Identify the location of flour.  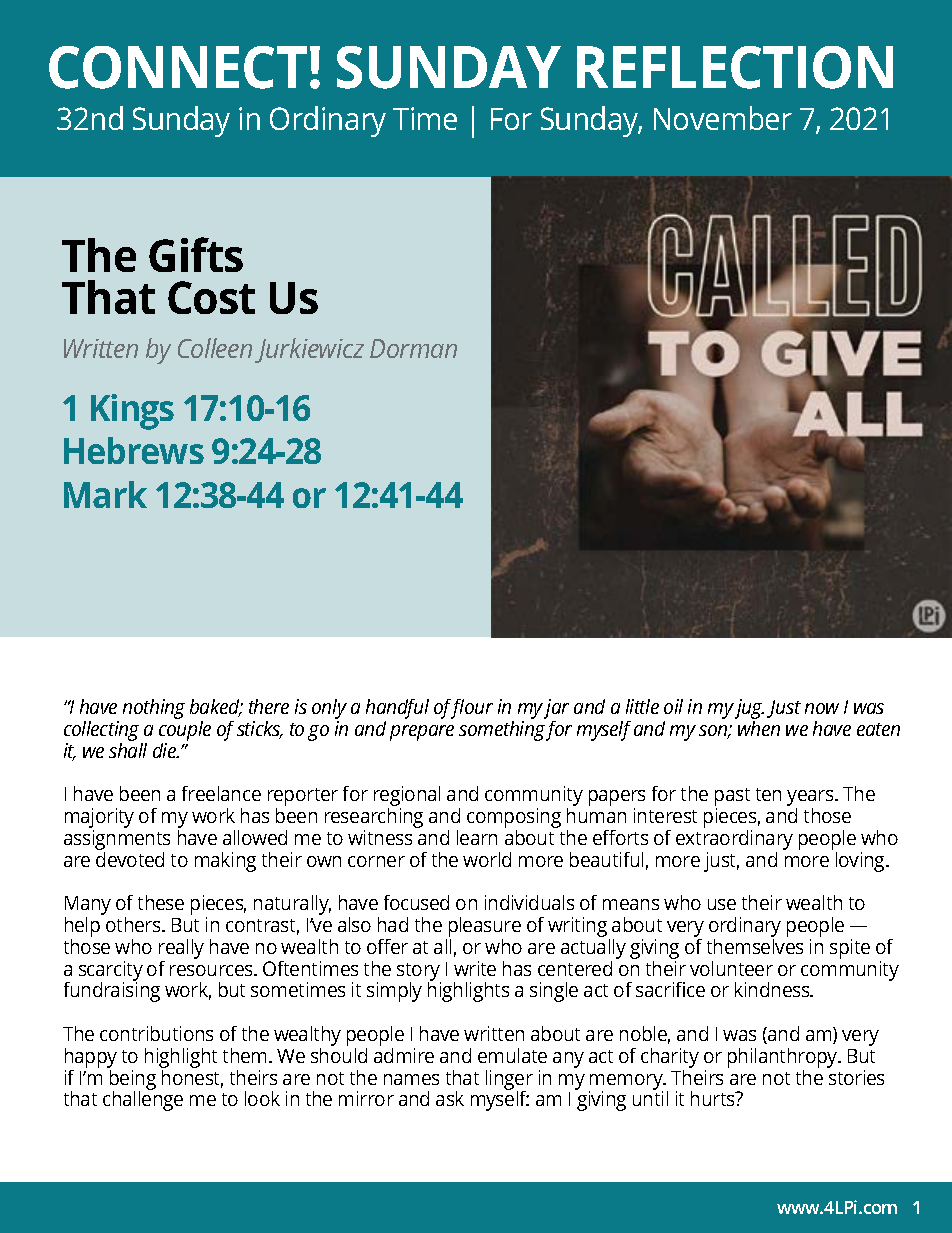
(471, 709).
